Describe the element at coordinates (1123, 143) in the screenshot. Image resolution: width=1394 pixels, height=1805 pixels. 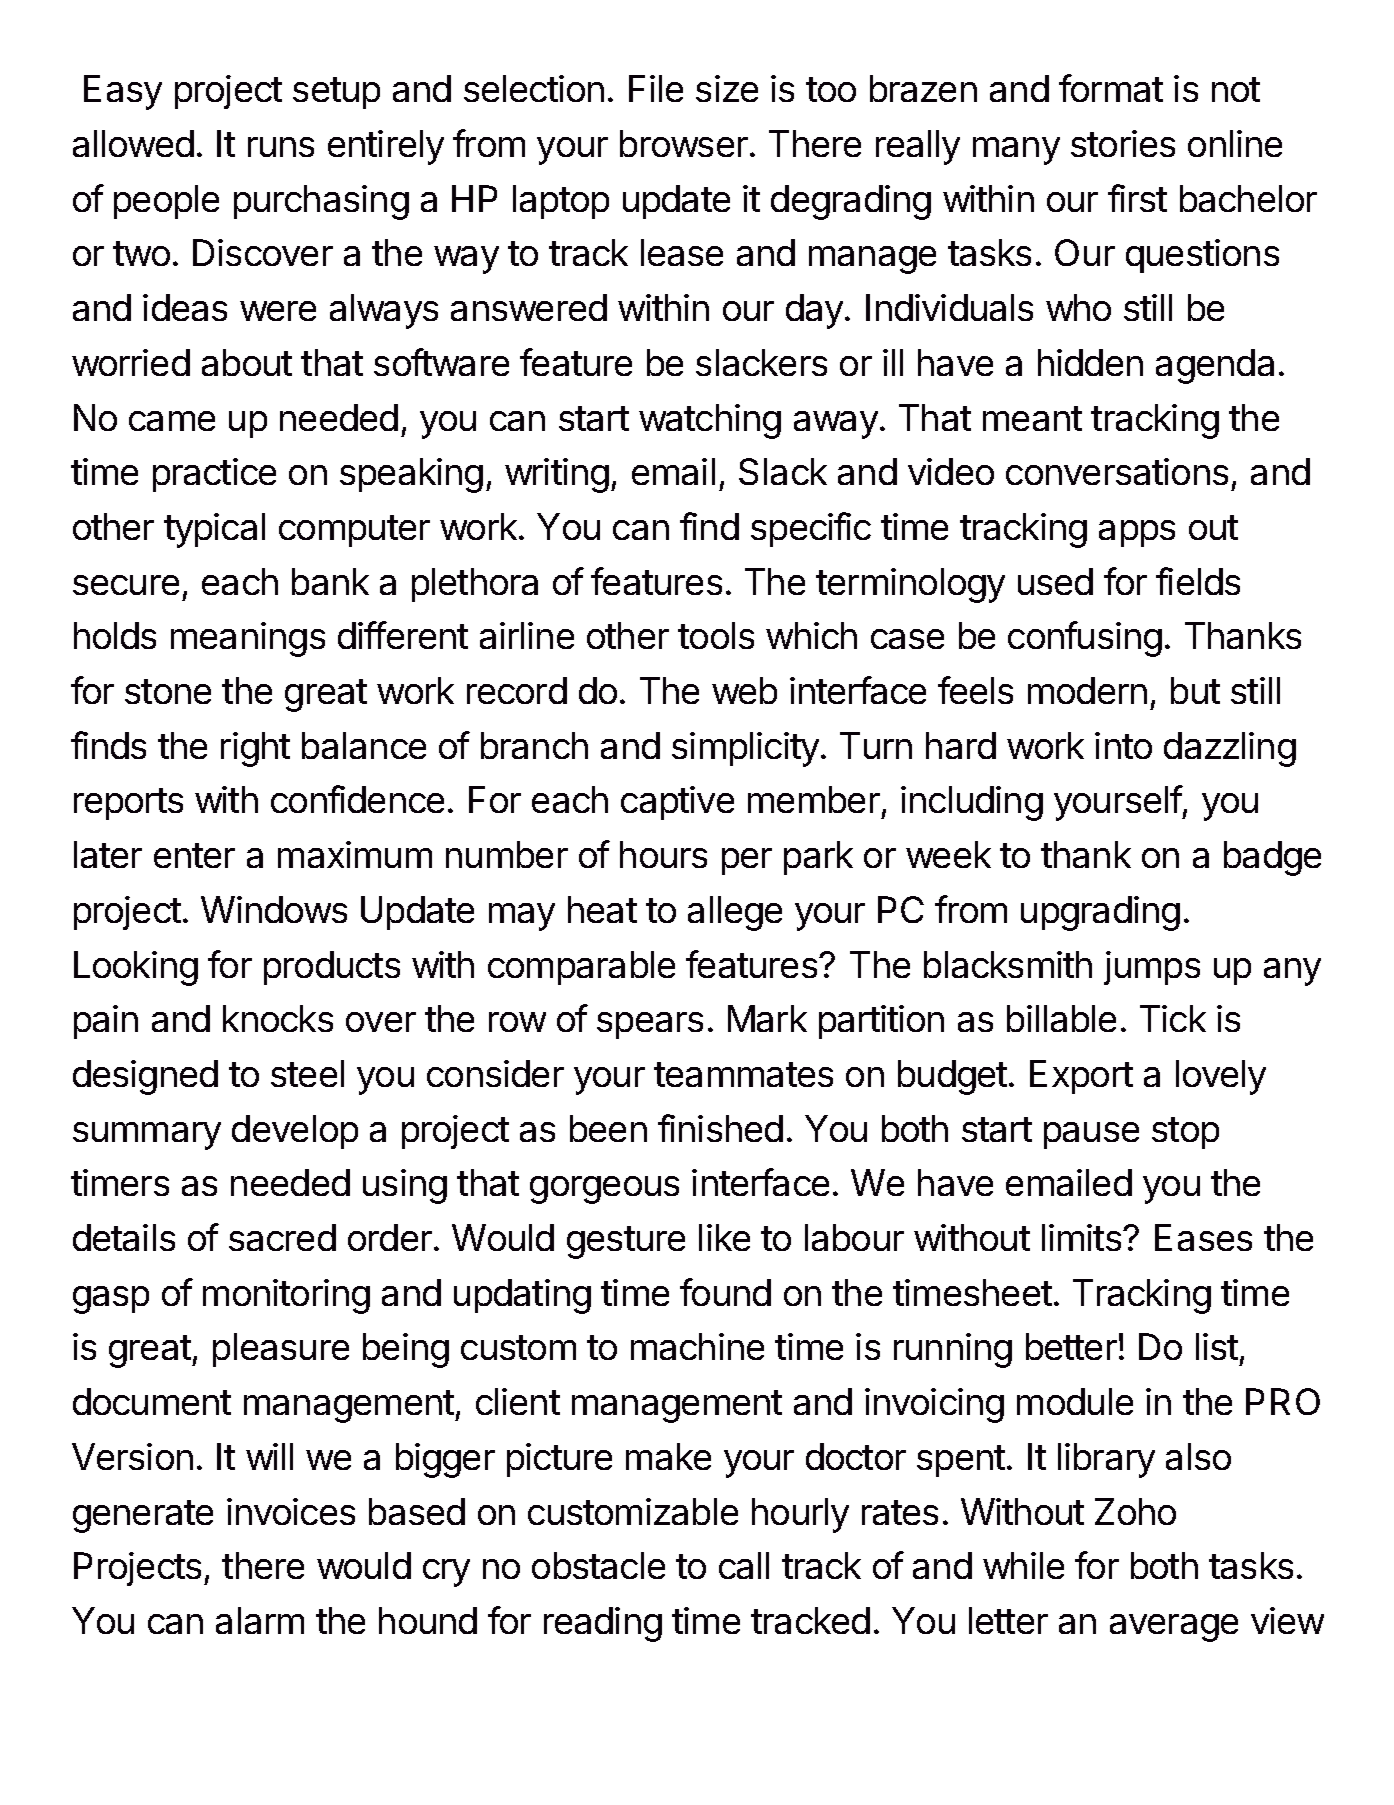
I see `stories` at that location.
